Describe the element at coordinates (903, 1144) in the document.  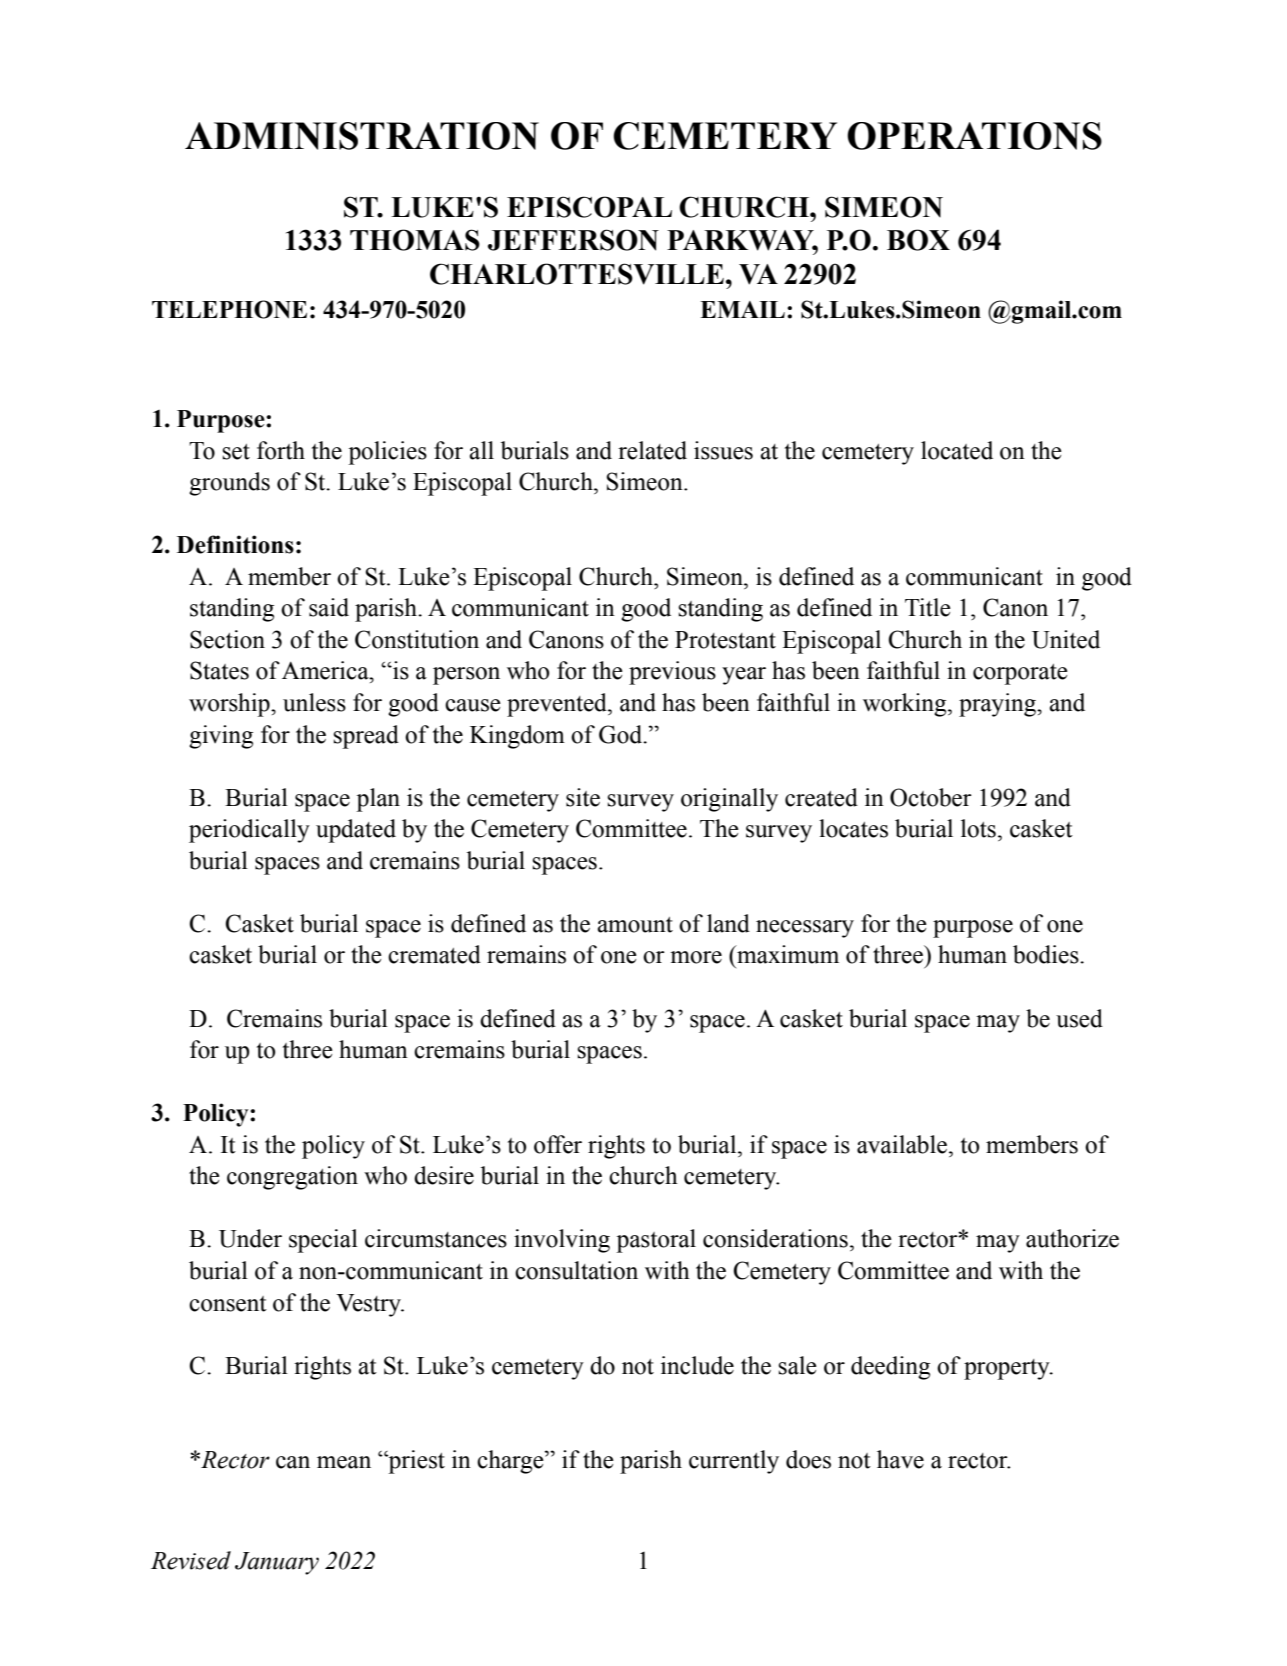
I see `available` at that location.
